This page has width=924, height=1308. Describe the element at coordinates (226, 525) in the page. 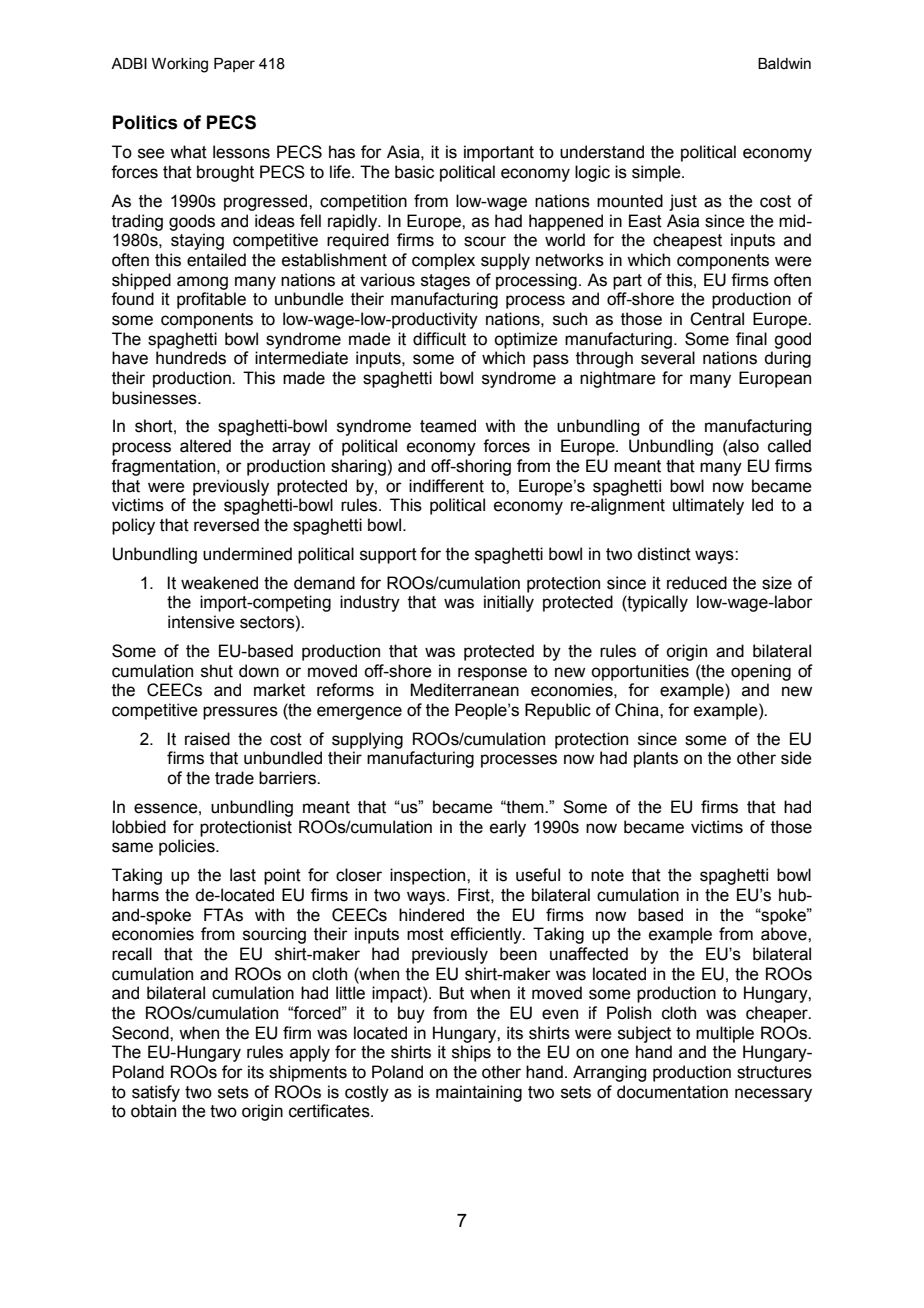

I see `reversed` at that location.
